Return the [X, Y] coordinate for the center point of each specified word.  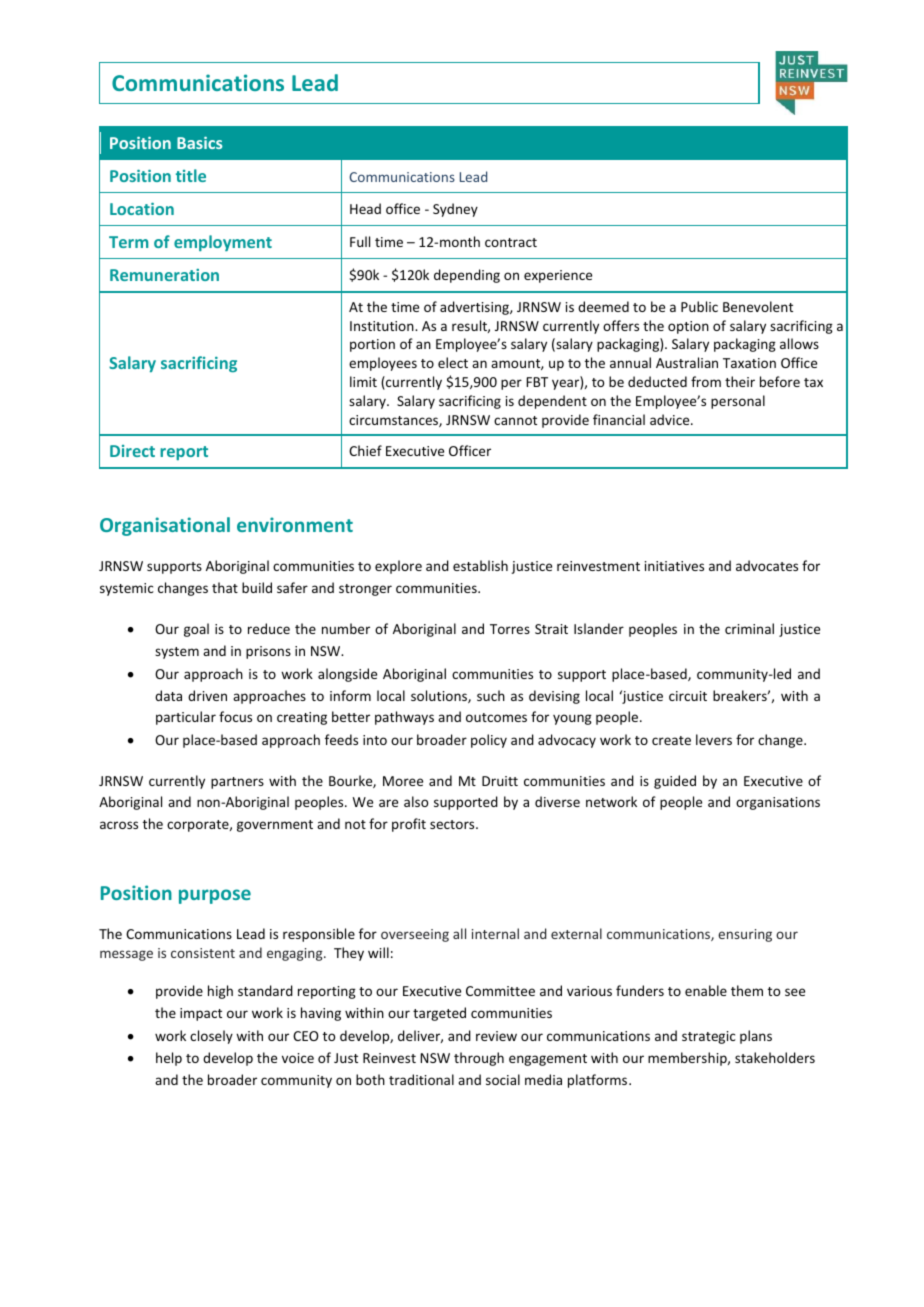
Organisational [165, 526]
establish [480, 565]
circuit [688, 696]
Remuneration [164, 275]
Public [699, 306]
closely [211, 1037]
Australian [687, 362]
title [191, 175]
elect [453, 362]
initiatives [674, 566]
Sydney [455, 210]
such [491, 695]
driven [207, 695]
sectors [453, 824]
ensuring [745, 935]
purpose [215, 896]
